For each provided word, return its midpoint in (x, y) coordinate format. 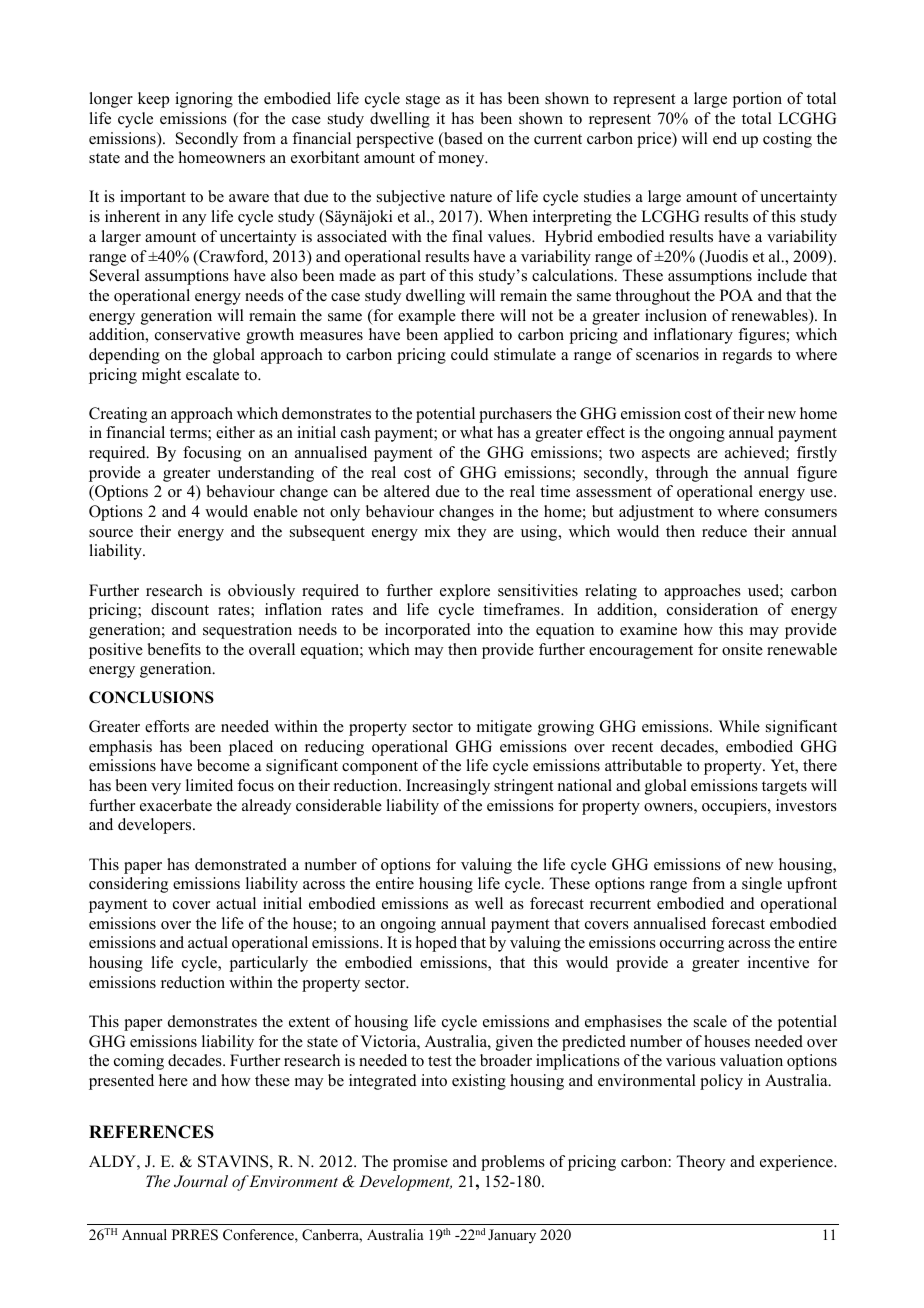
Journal (201, 1181)
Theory (700, 1163)
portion (757, 100)
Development (405, 1183)
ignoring (204, 100)
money (462, 161)
